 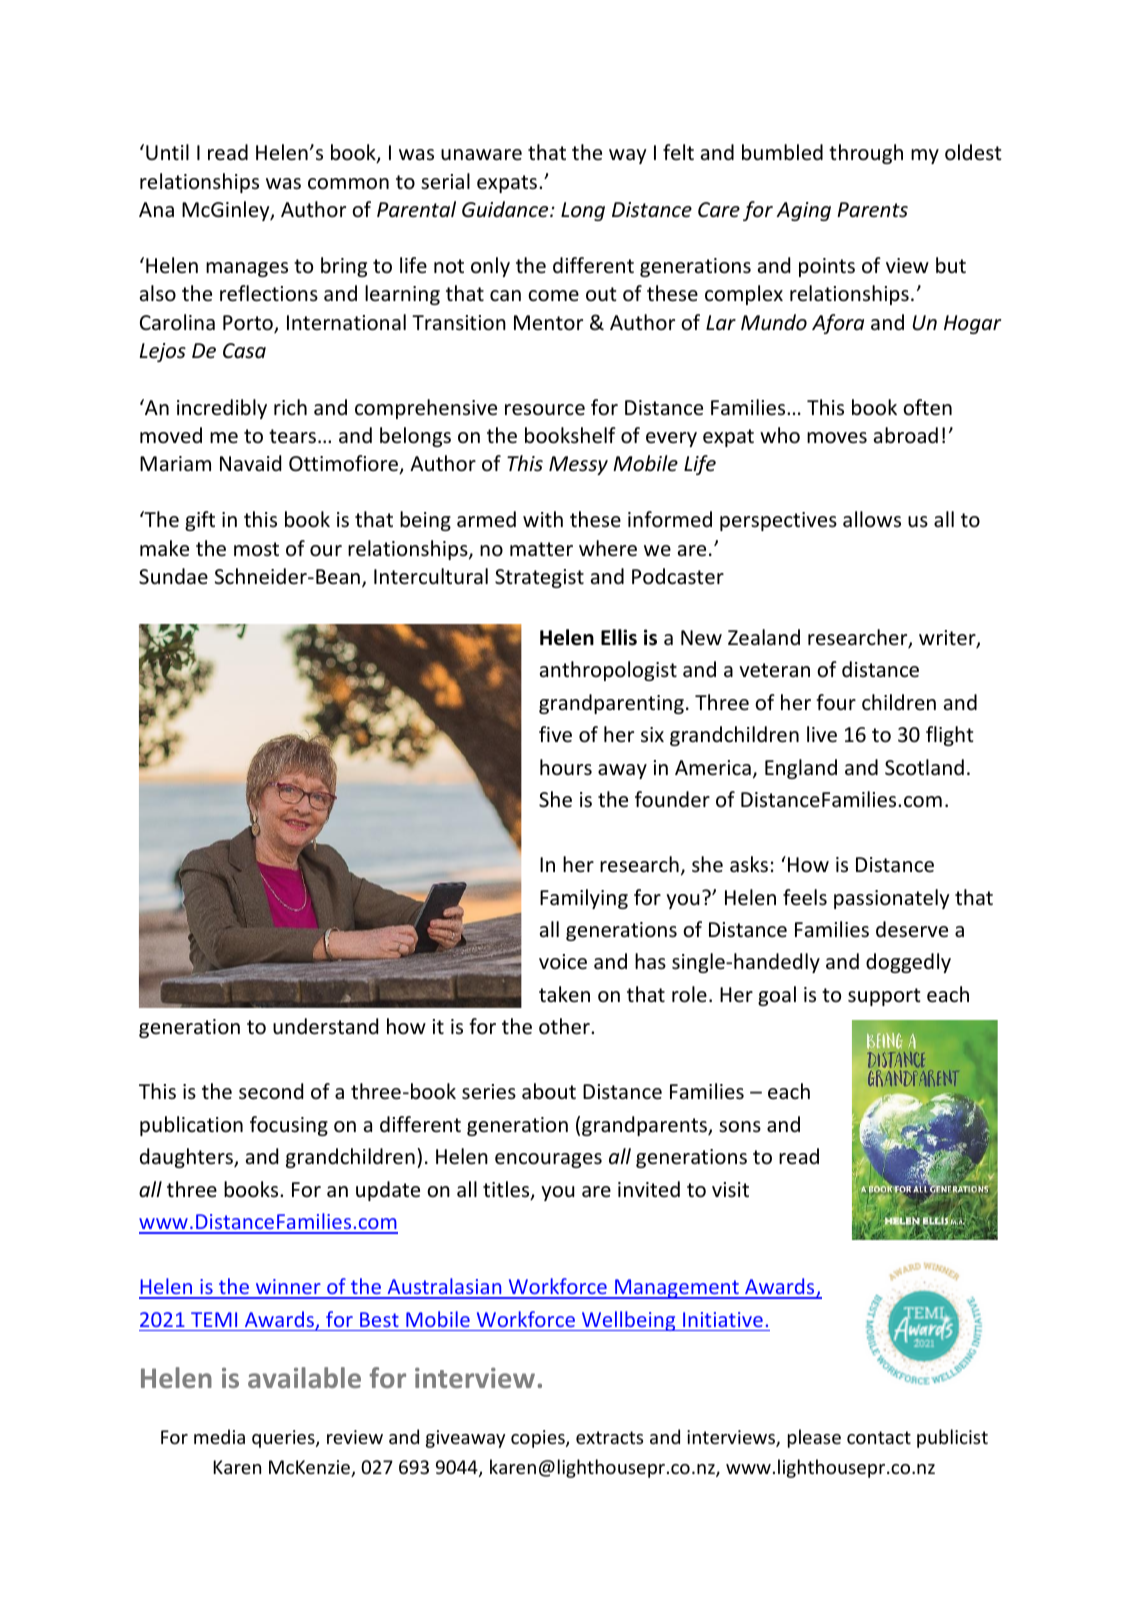 I want to click on Guidance, so click(x=506, y=209).
